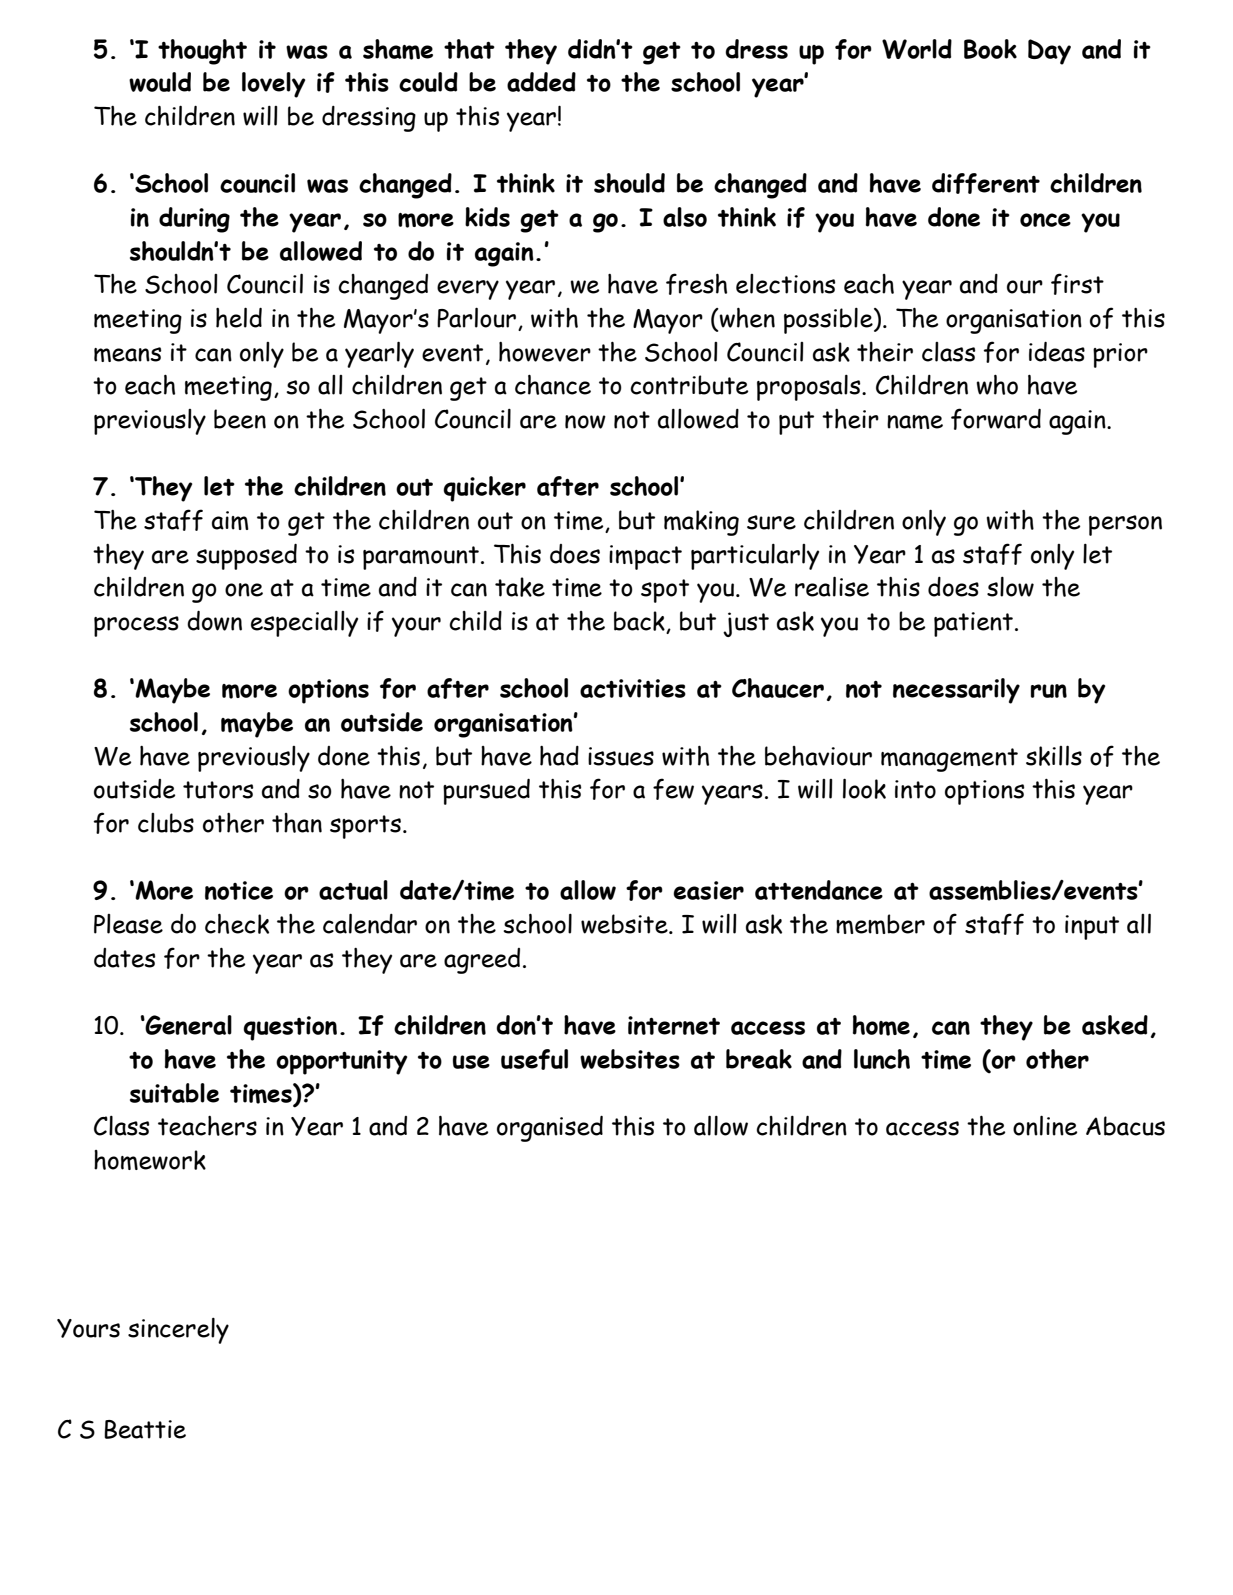  I want to click on sincerely, so click(178, 1331).
